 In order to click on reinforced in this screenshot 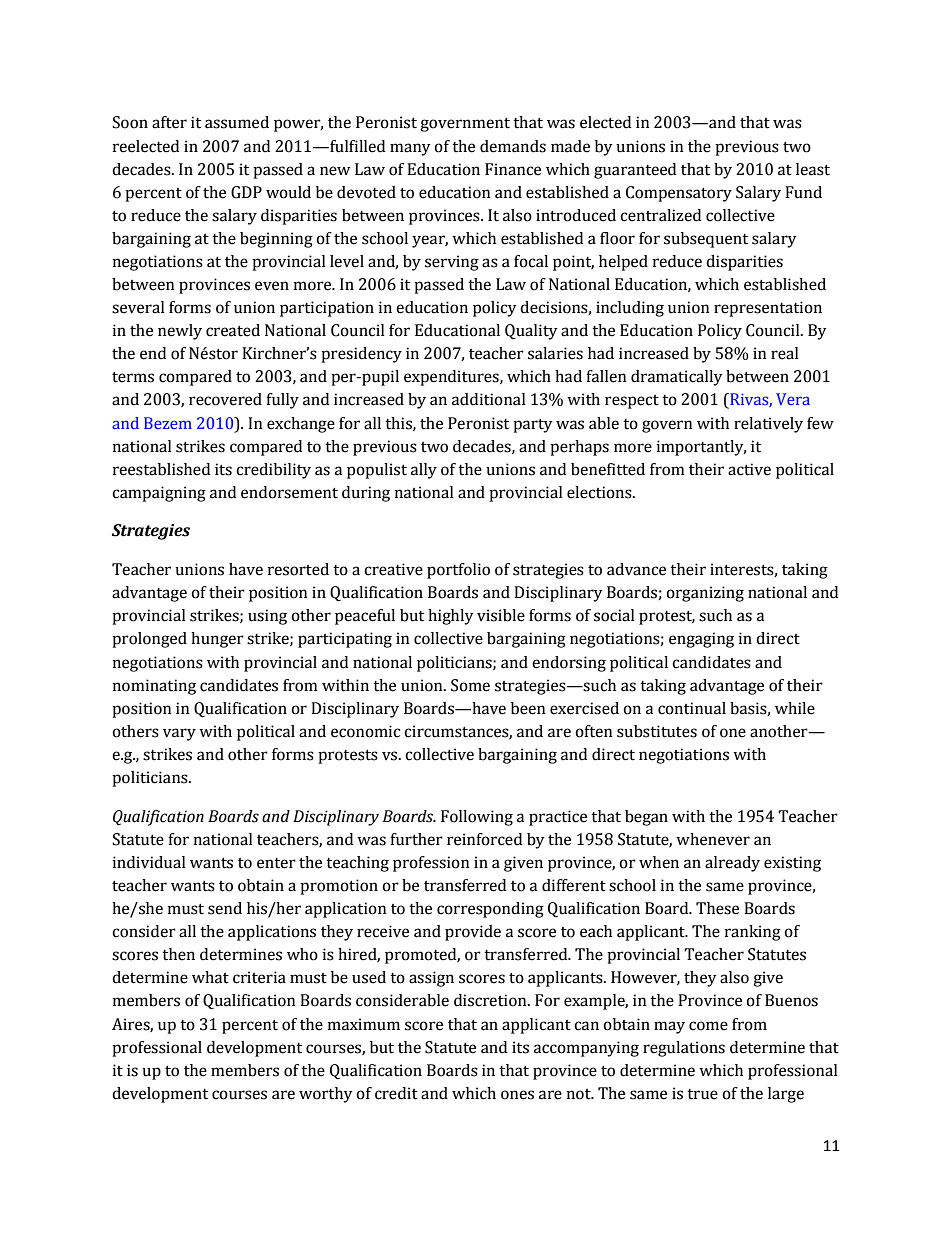, I will do `click(484, 839)`.
